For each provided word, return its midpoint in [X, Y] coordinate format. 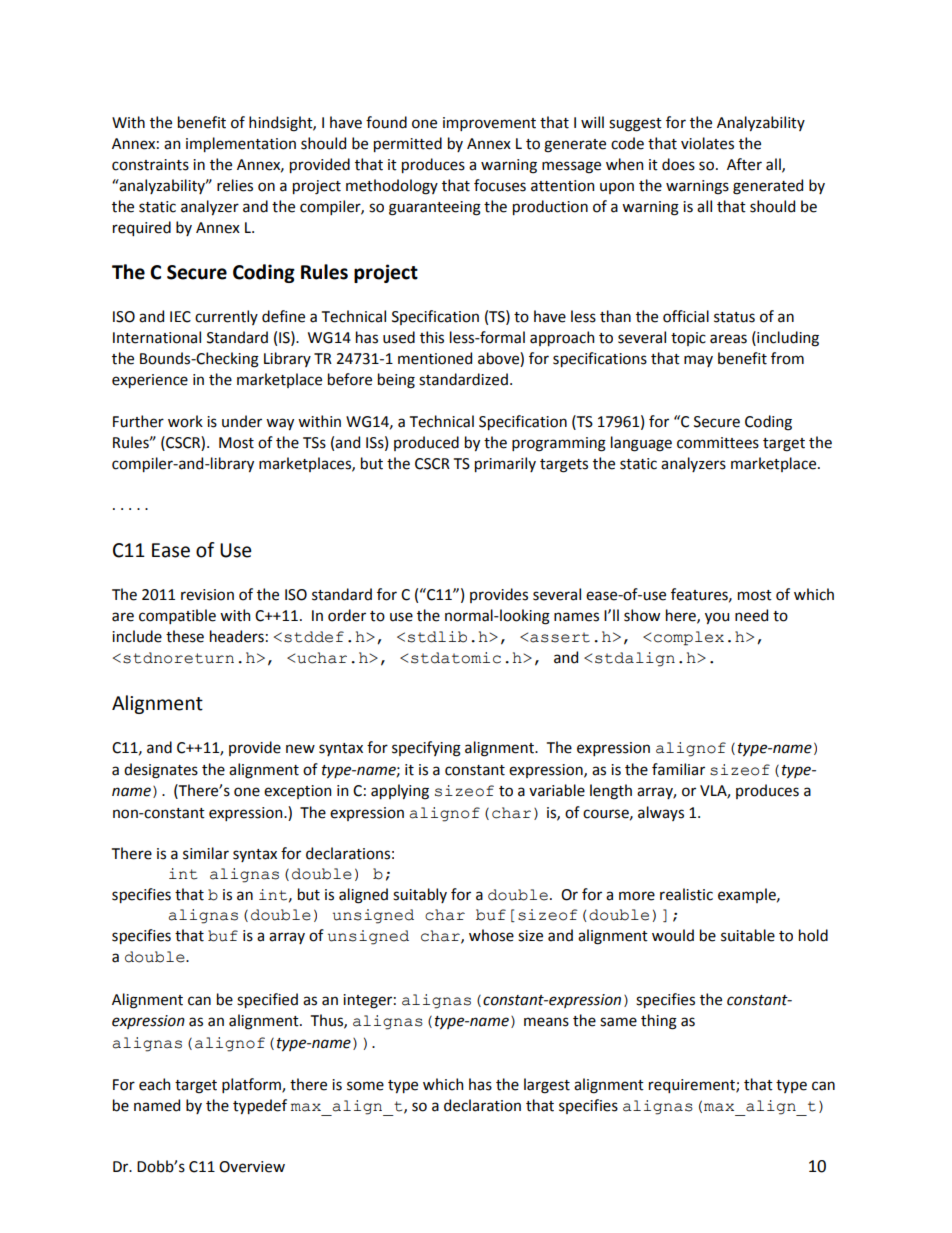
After [744, 164]
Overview [252, 1167]
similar [206, 853]
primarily [505, 464]
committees [718, 443]
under [242, 421]
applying [400, 792]
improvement [489, 124]
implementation [241, 144]
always [661, 813]
